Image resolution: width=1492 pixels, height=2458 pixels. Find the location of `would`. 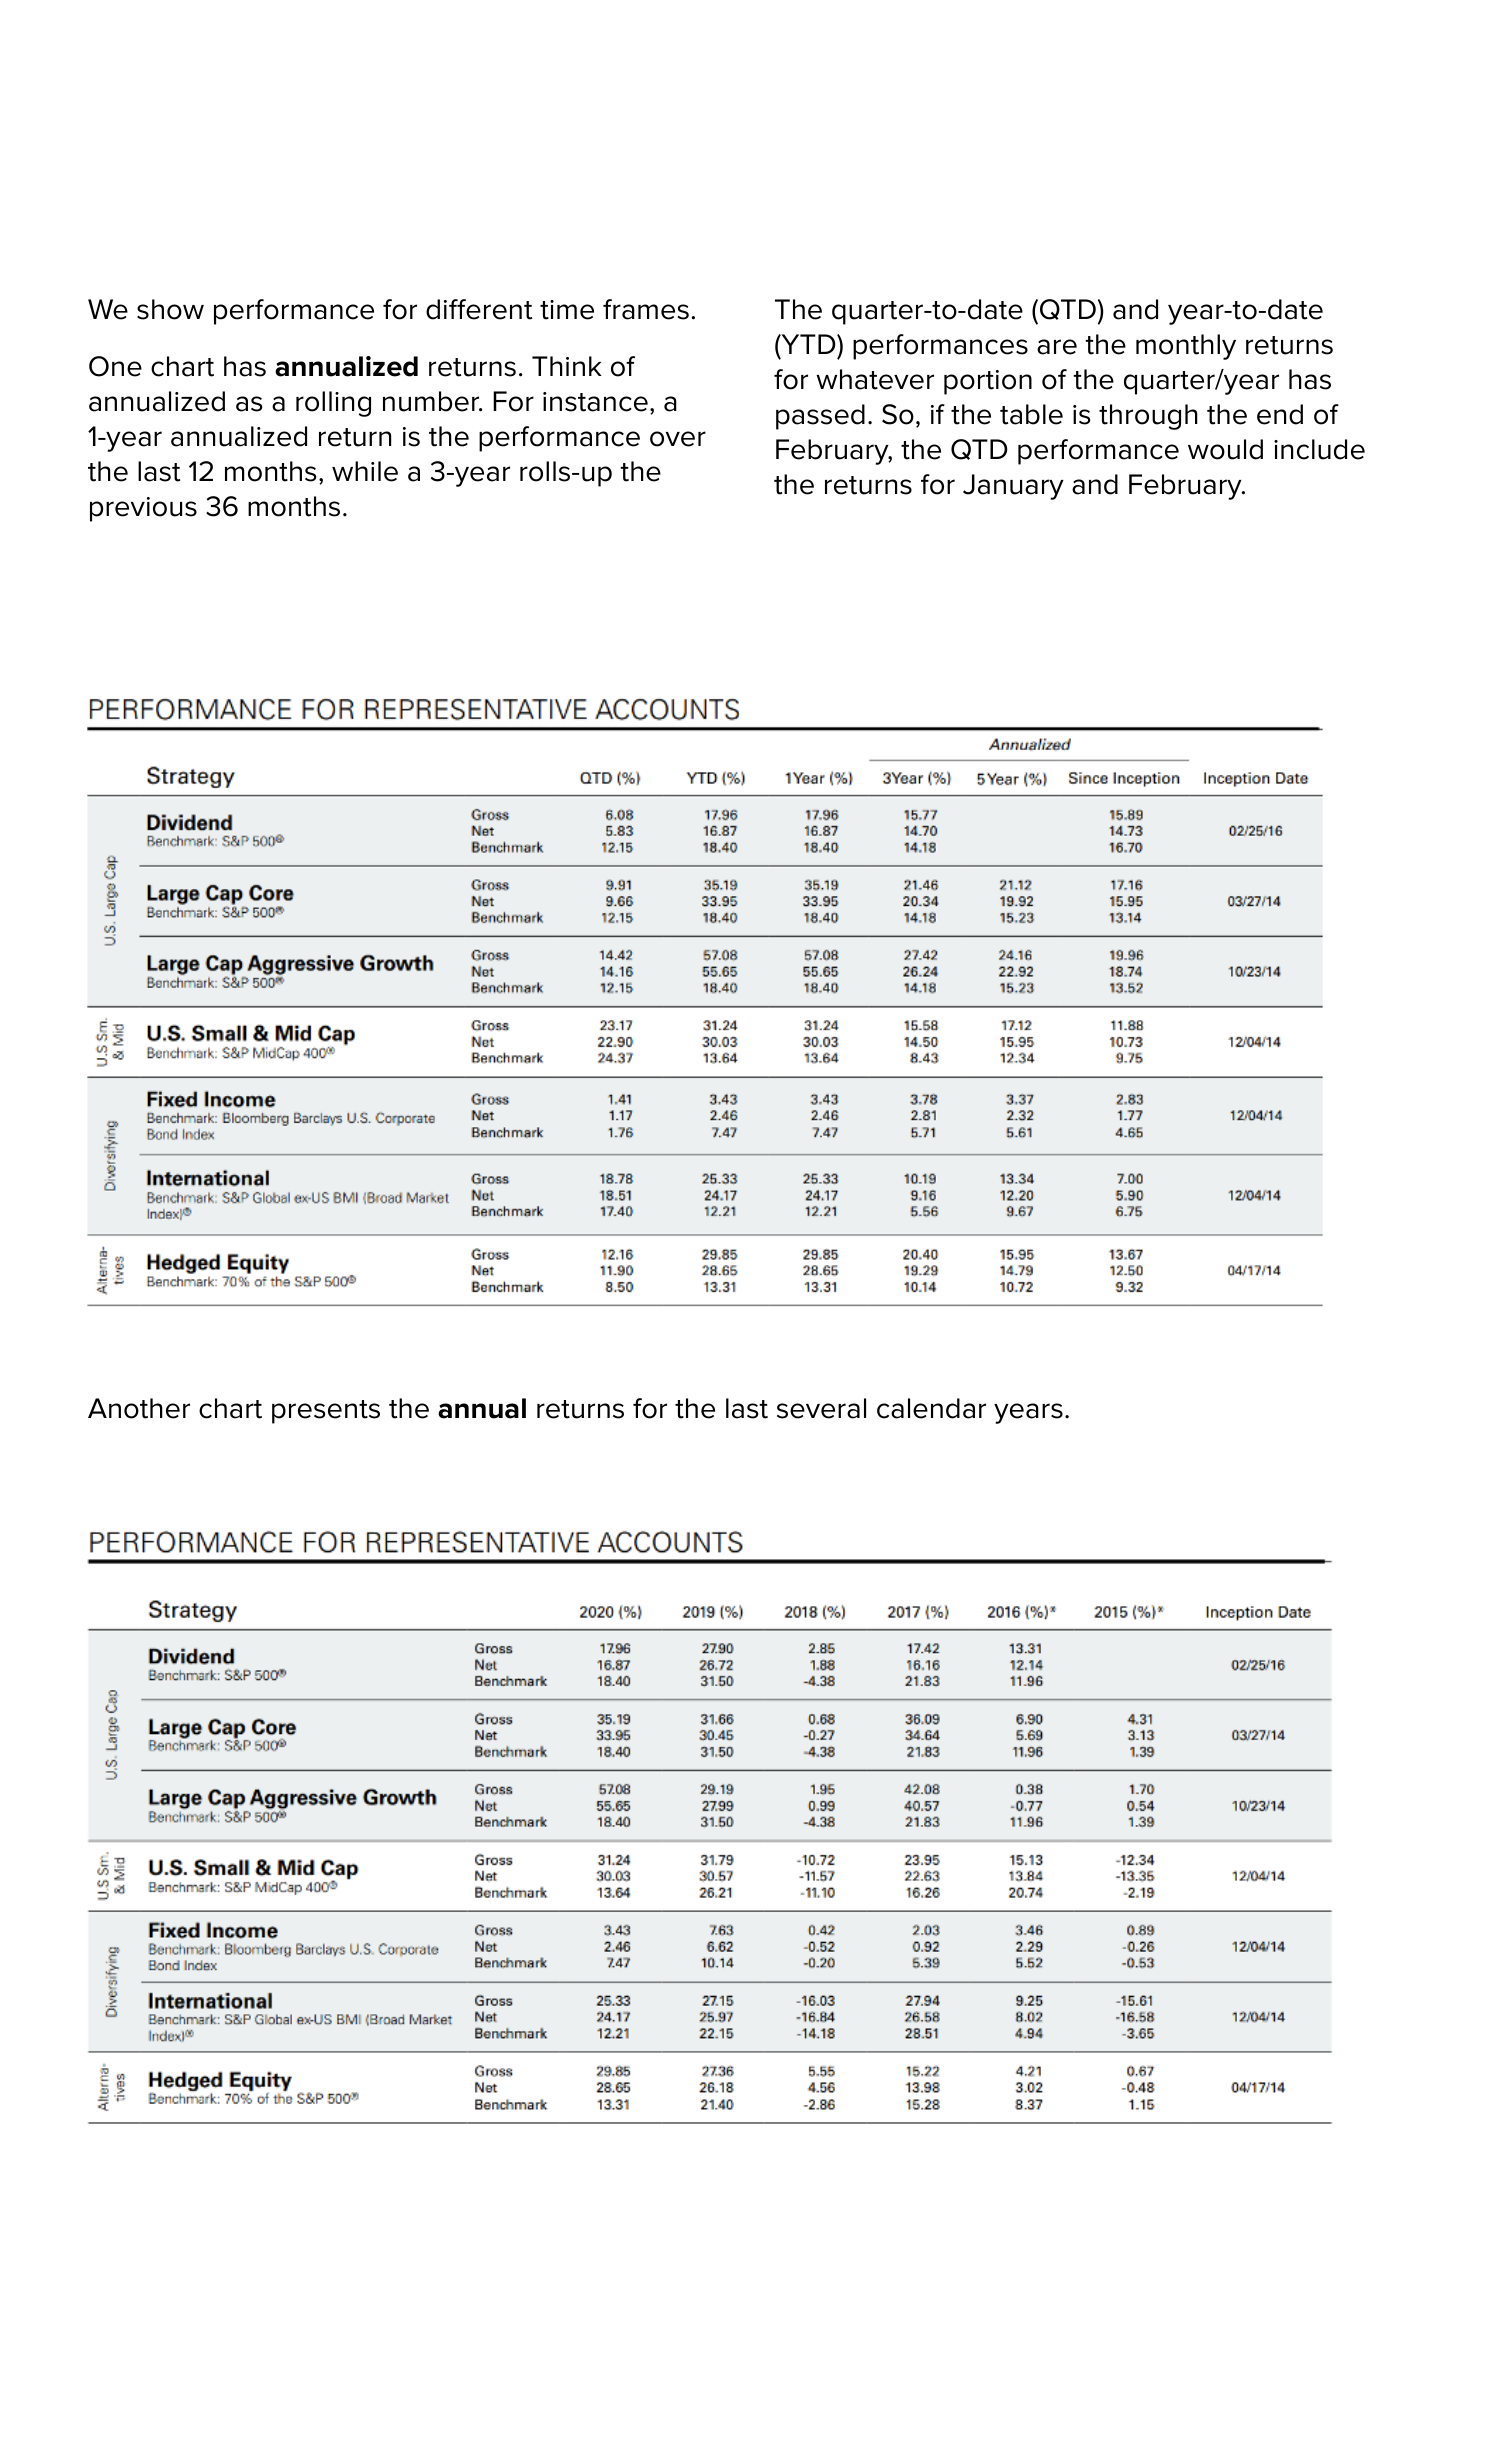

would is located at coordinates (1225, 449).
